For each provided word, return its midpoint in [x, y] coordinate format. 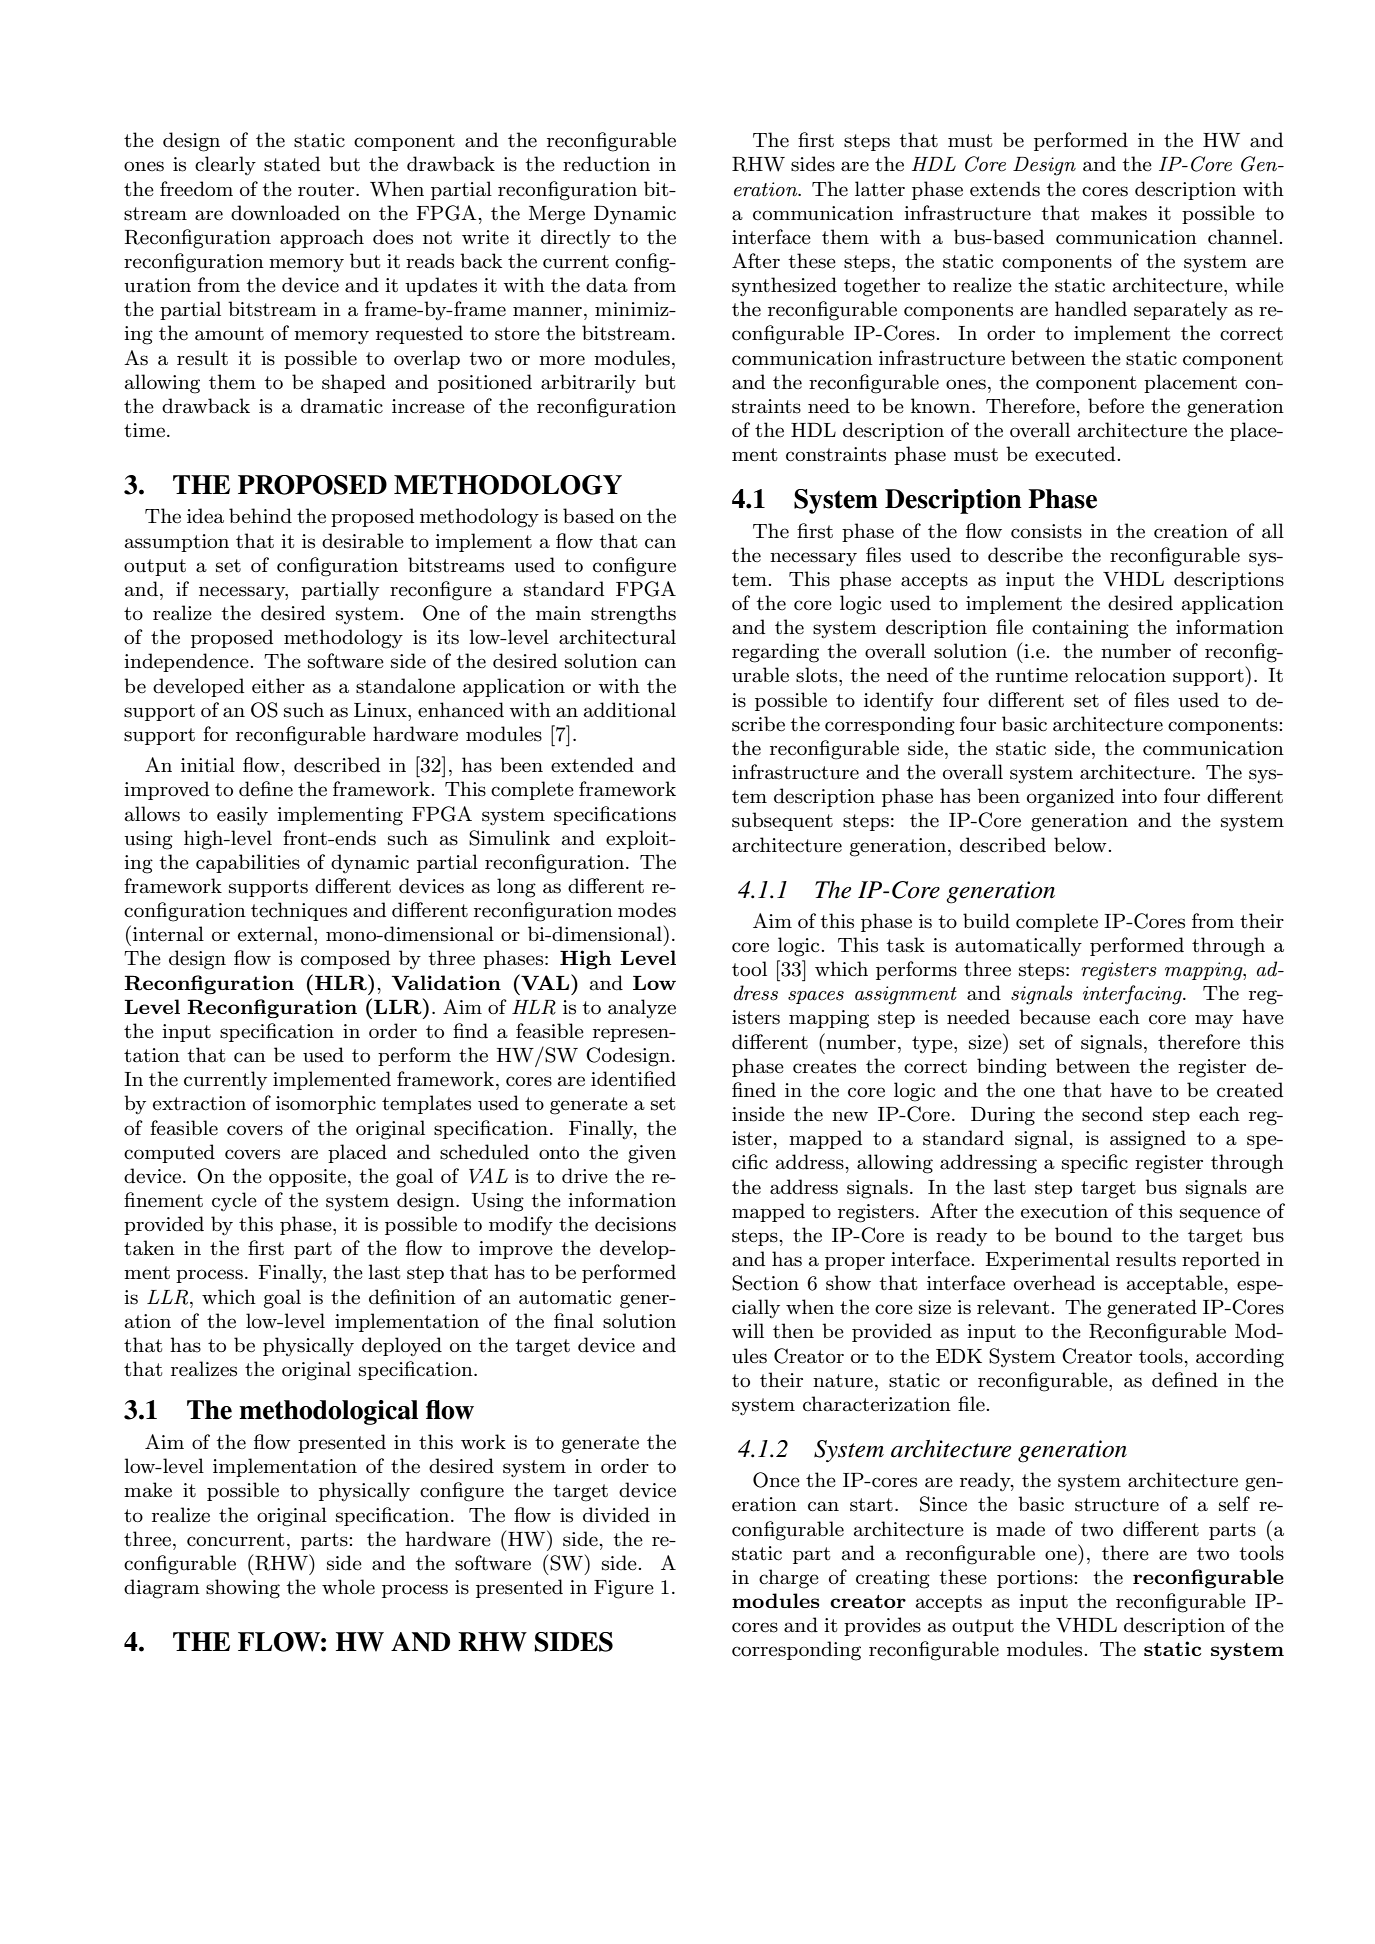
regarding [775, 653]
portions [1036, 1579]
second [1112, 1114]
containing [1080, 629]
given [652, 1154]
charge [789, 1579]
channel [1244, 237]
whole [348, 1586]
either [278, 686]
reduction [606, 164]
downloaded [285, 213]
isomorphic [326, 1104]
